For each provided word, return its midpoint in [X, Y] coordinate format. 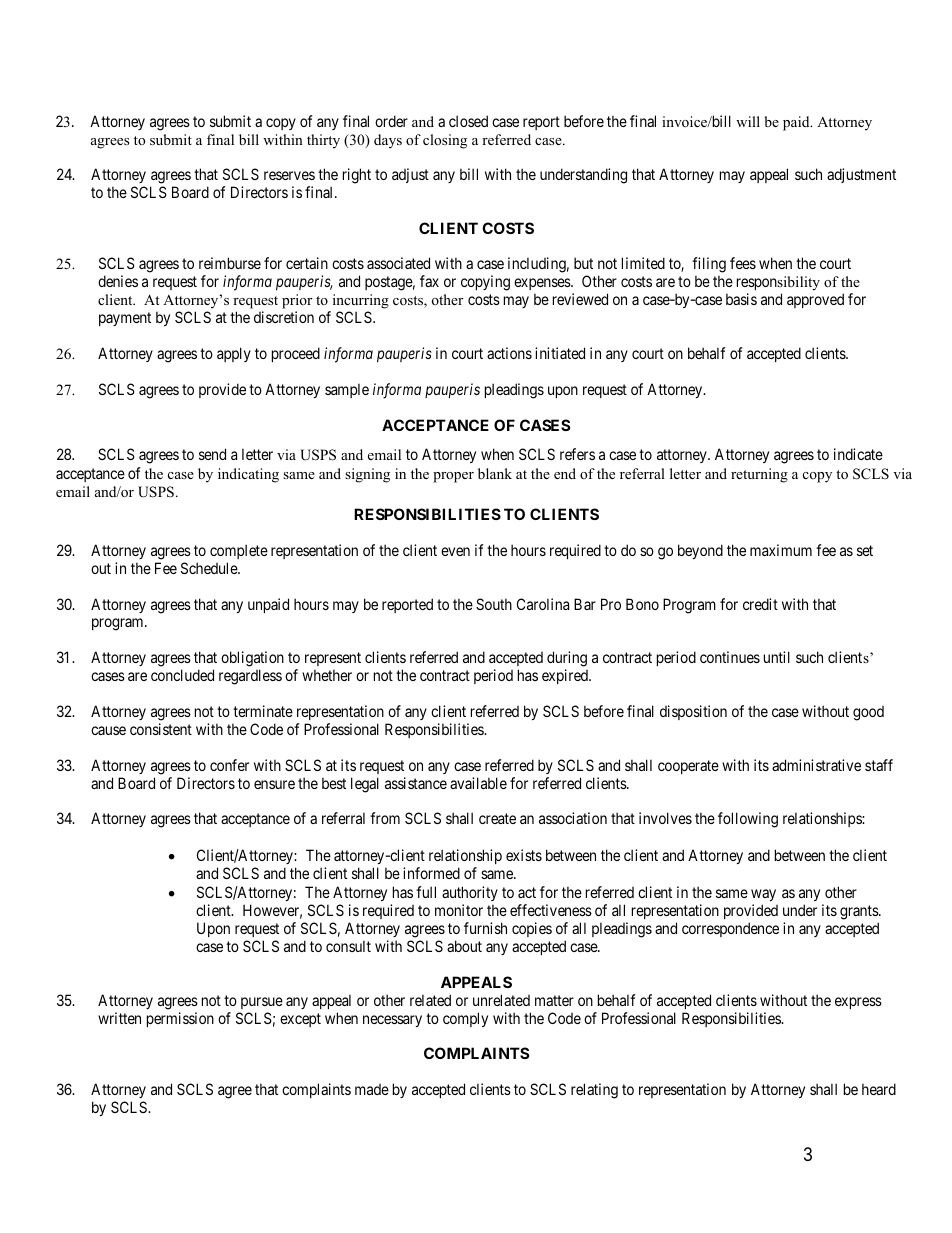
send [212, 454]
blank [495, 473]
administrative [816, 765]
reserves [289, 175]
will [748, 121]
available [478, 783]
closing [445, 141]
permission [180, 1019]
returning [759, 475]
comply [465, 1019]
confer [229, 765]
